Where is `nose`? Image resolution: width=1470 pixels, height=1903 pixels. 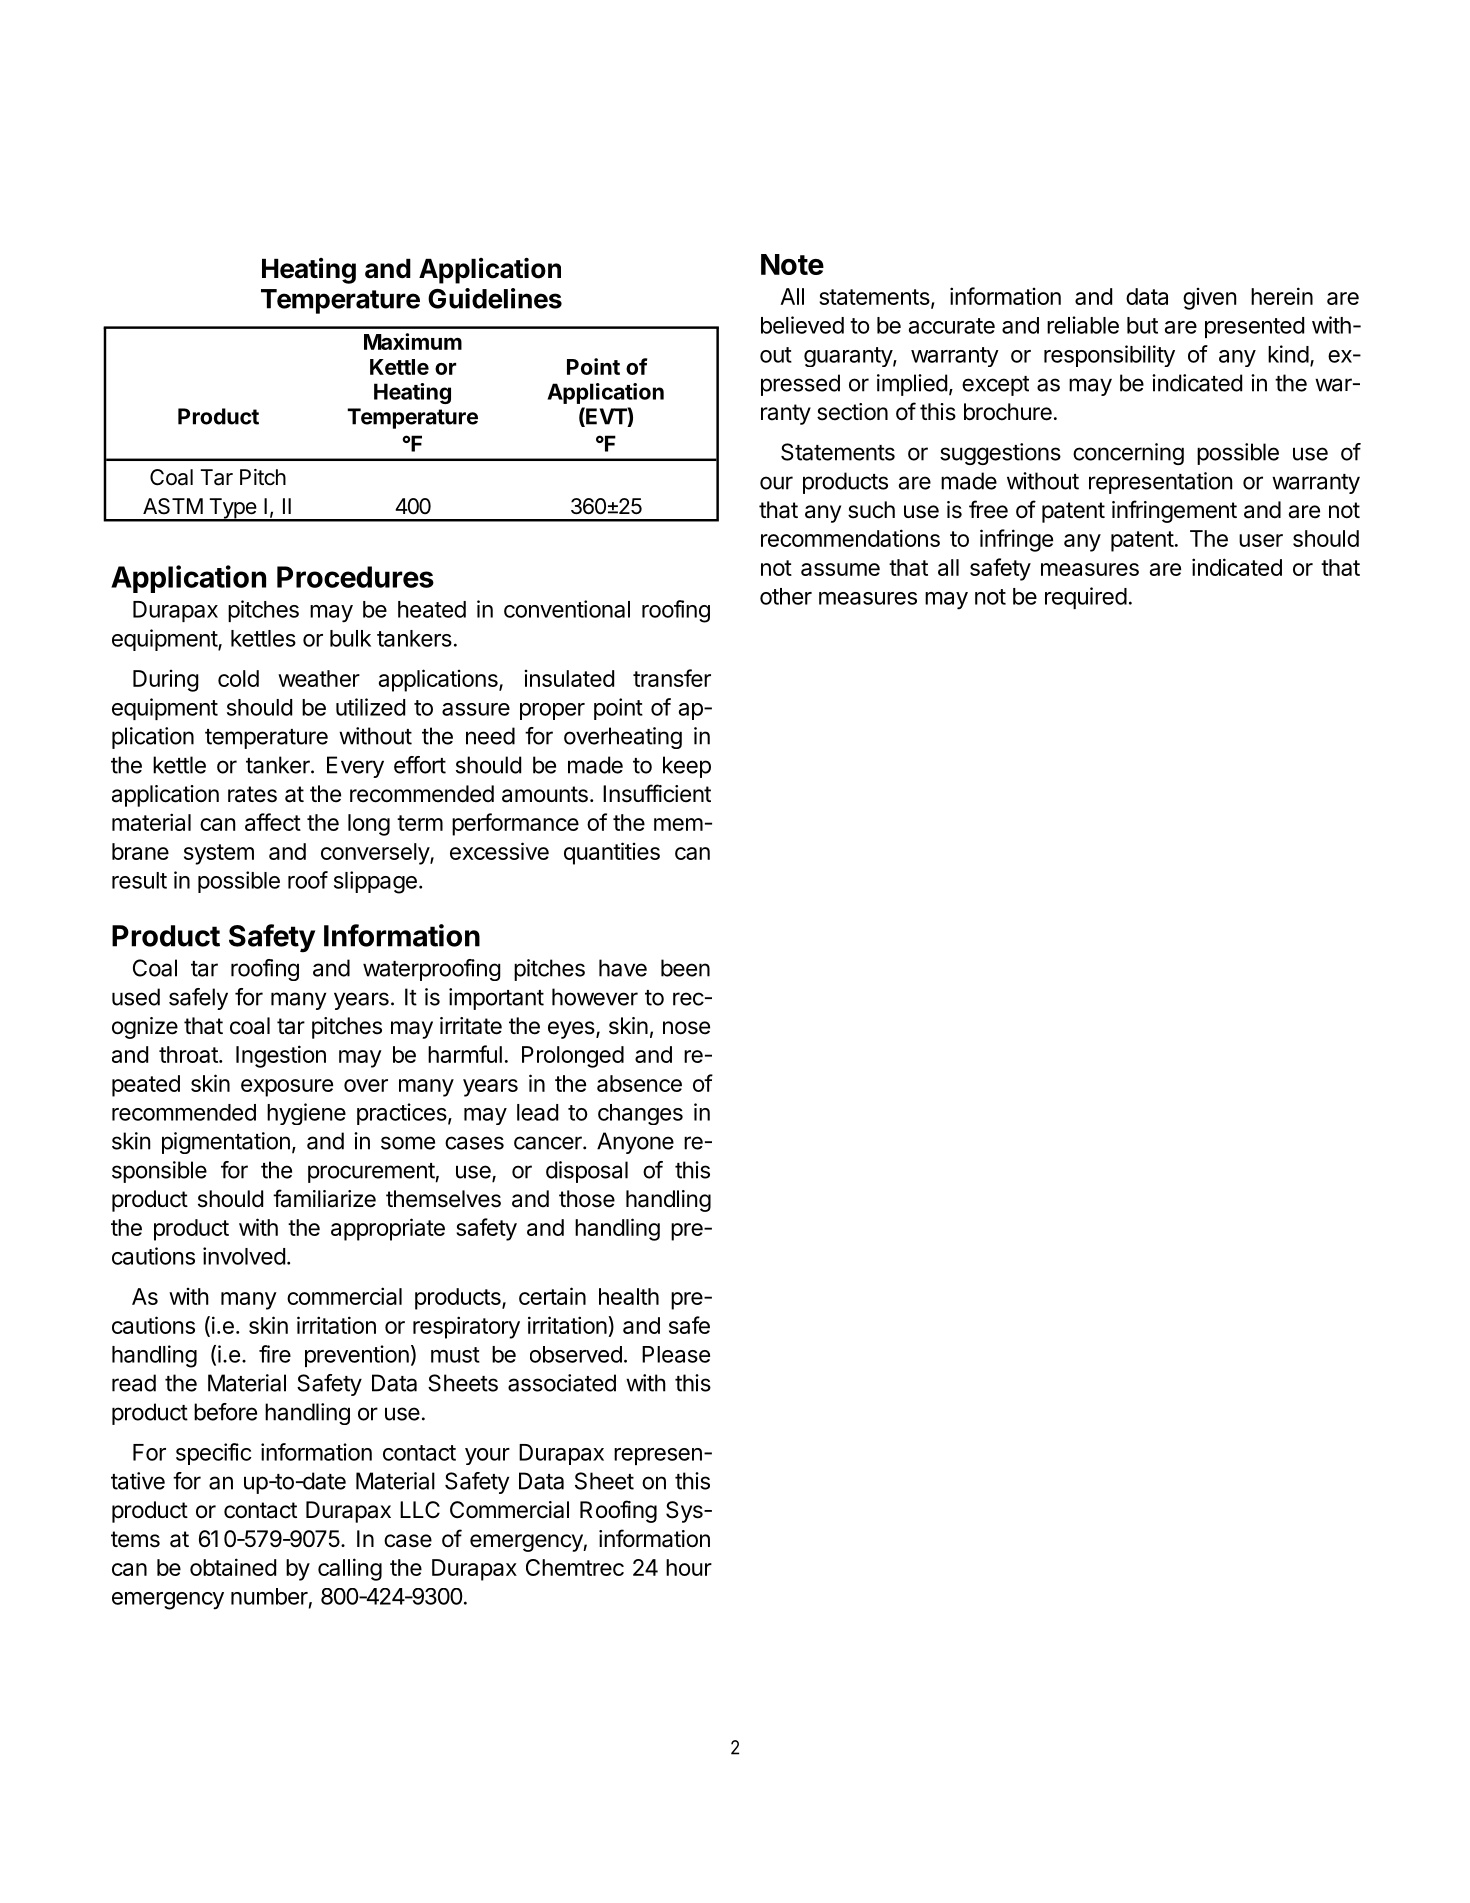
nose is located at coordinates (686, 1028).
